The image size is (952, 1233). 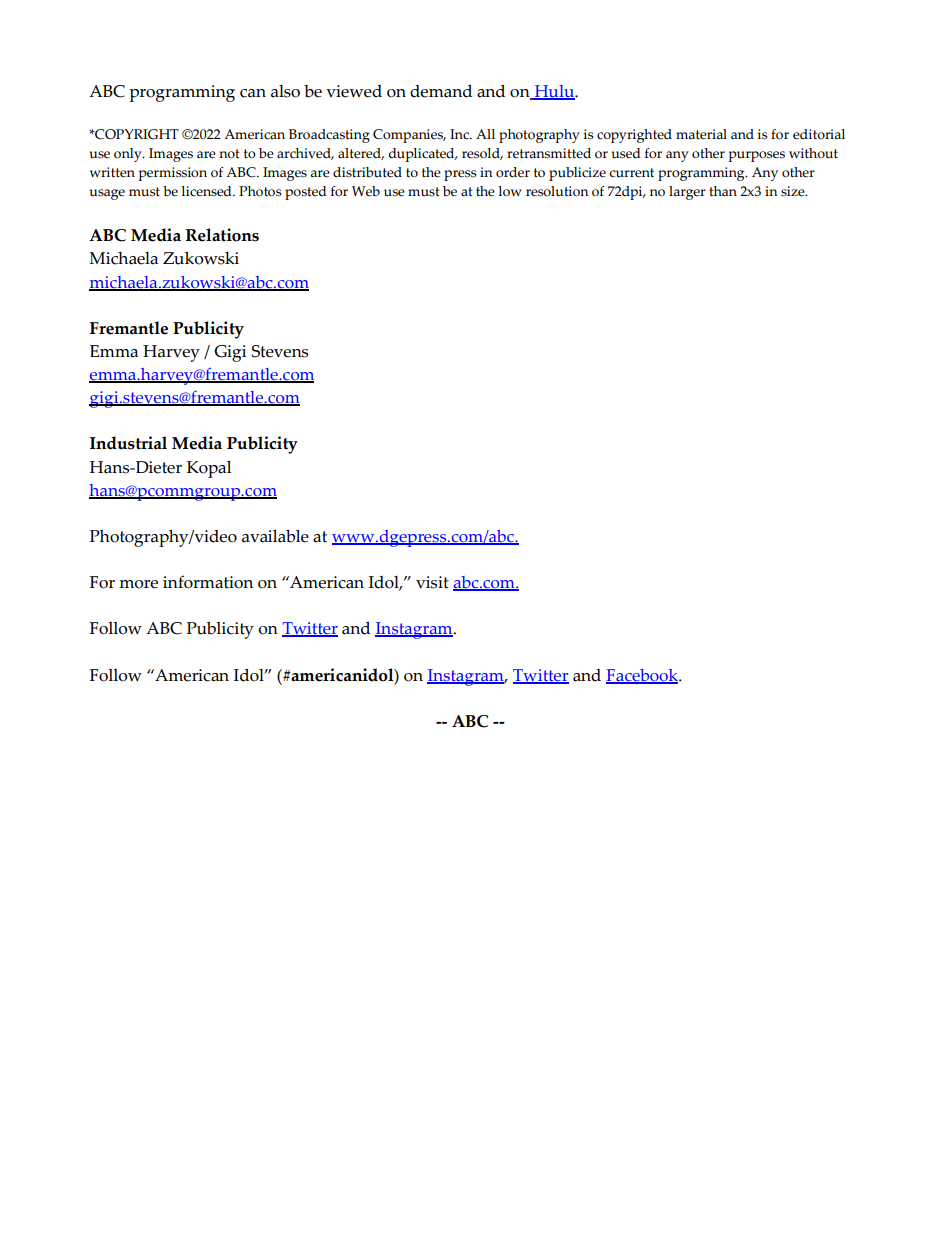 What do you see at coordinates (643, 676) in the screenshot?
I see `Facebook` at bounding box center [643, 676].
